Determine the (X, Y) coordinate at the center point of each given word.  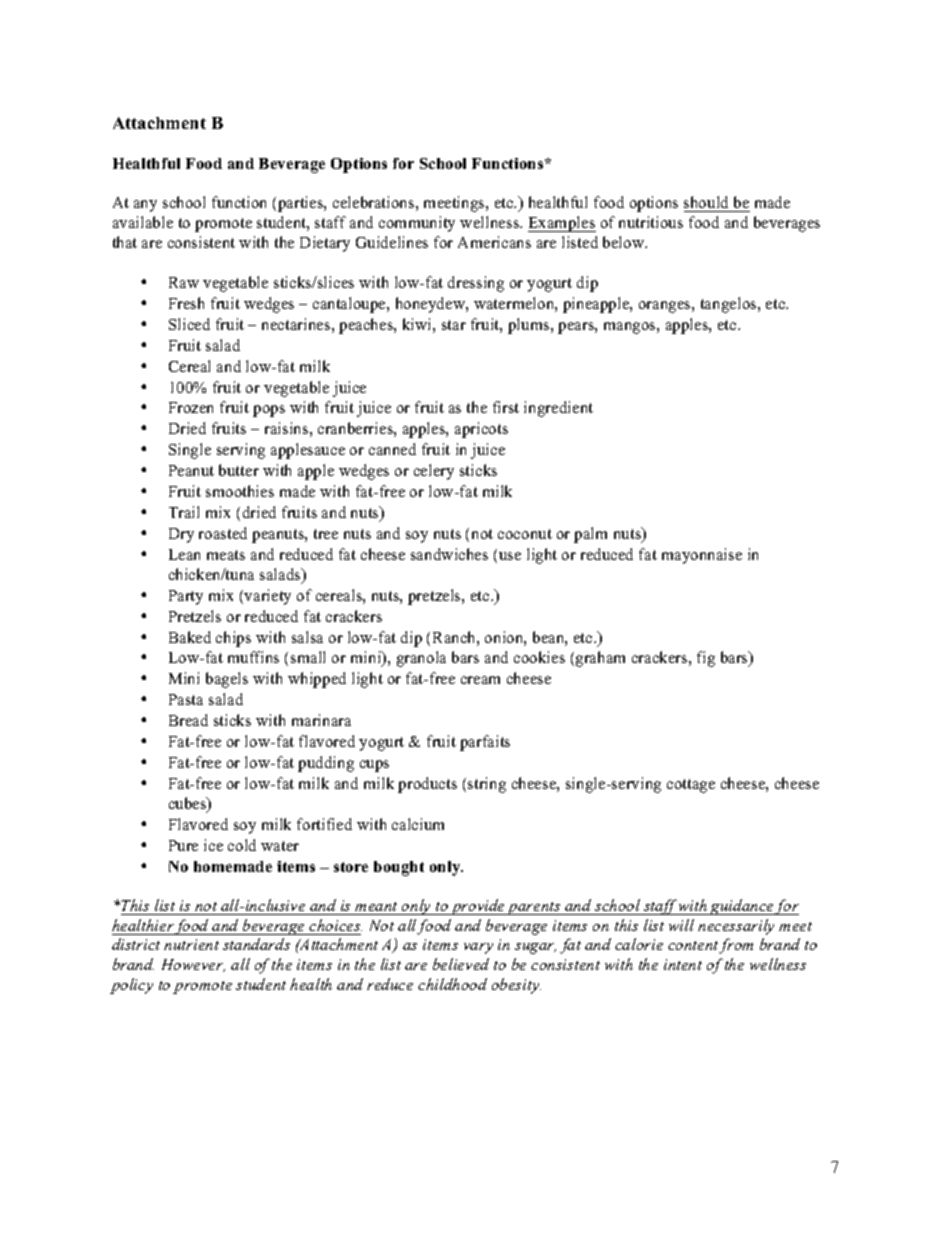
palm (590, 535)
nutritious (651, 222)
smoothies (240, 491)
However (193, 965)
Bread (188, 720)
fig (706, 659)
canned (392, 449)
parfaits (485, 743)
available (143, 222)
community (417, 224)
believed (461, 964)
